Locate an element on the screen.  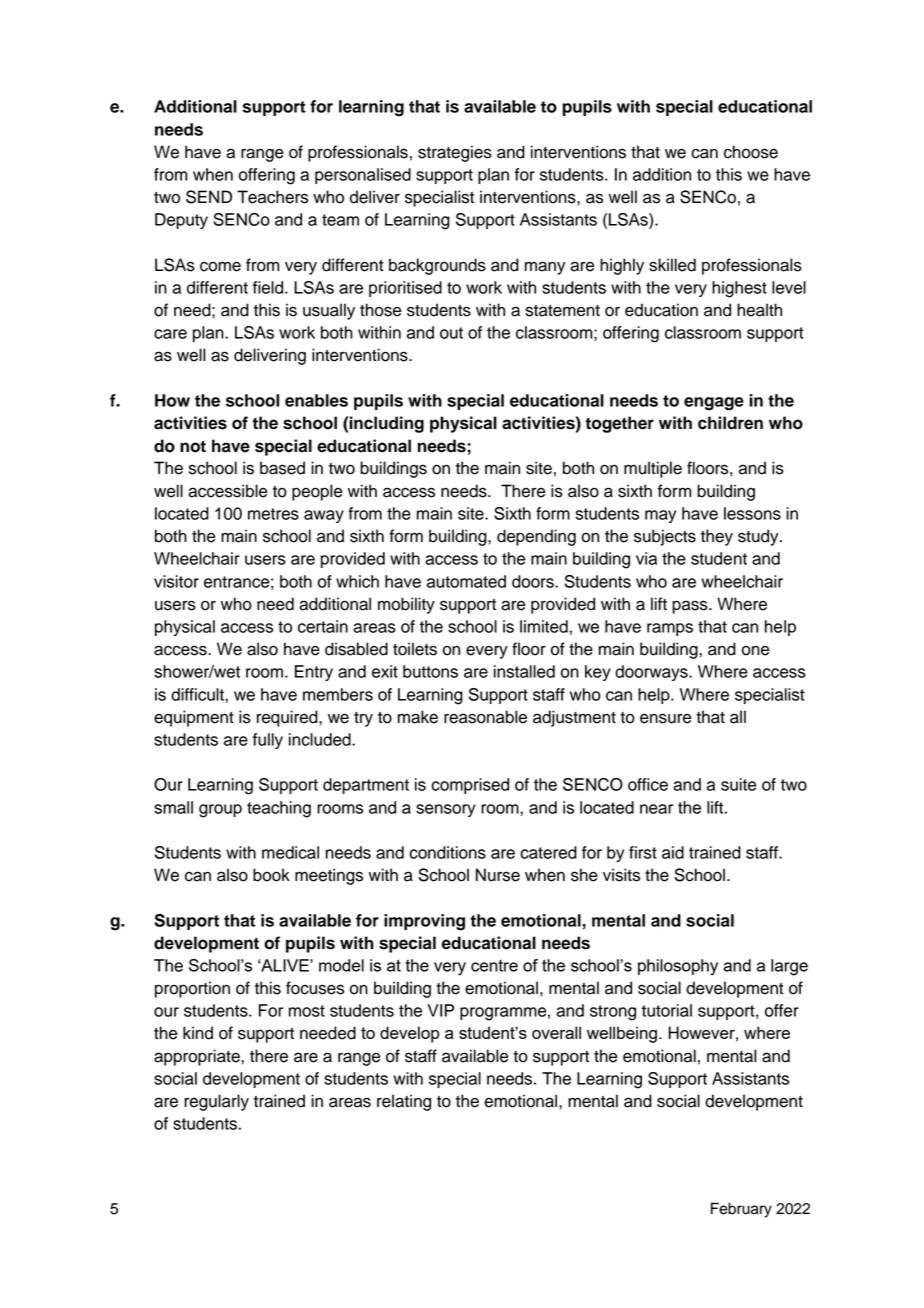
choose is located at coordinates (751, 152).
